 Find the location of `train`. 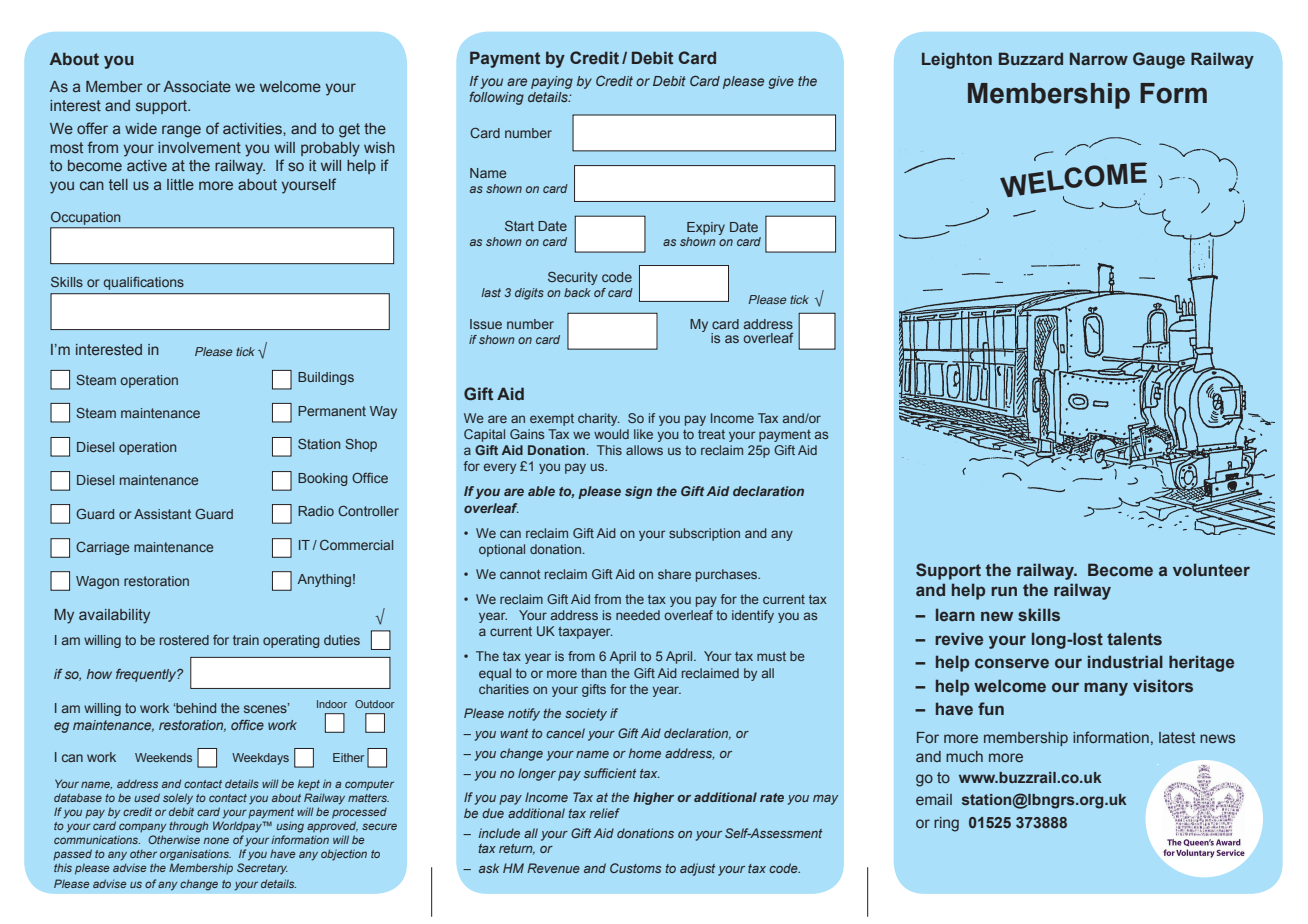

train is located at coordinates (246, 640).
